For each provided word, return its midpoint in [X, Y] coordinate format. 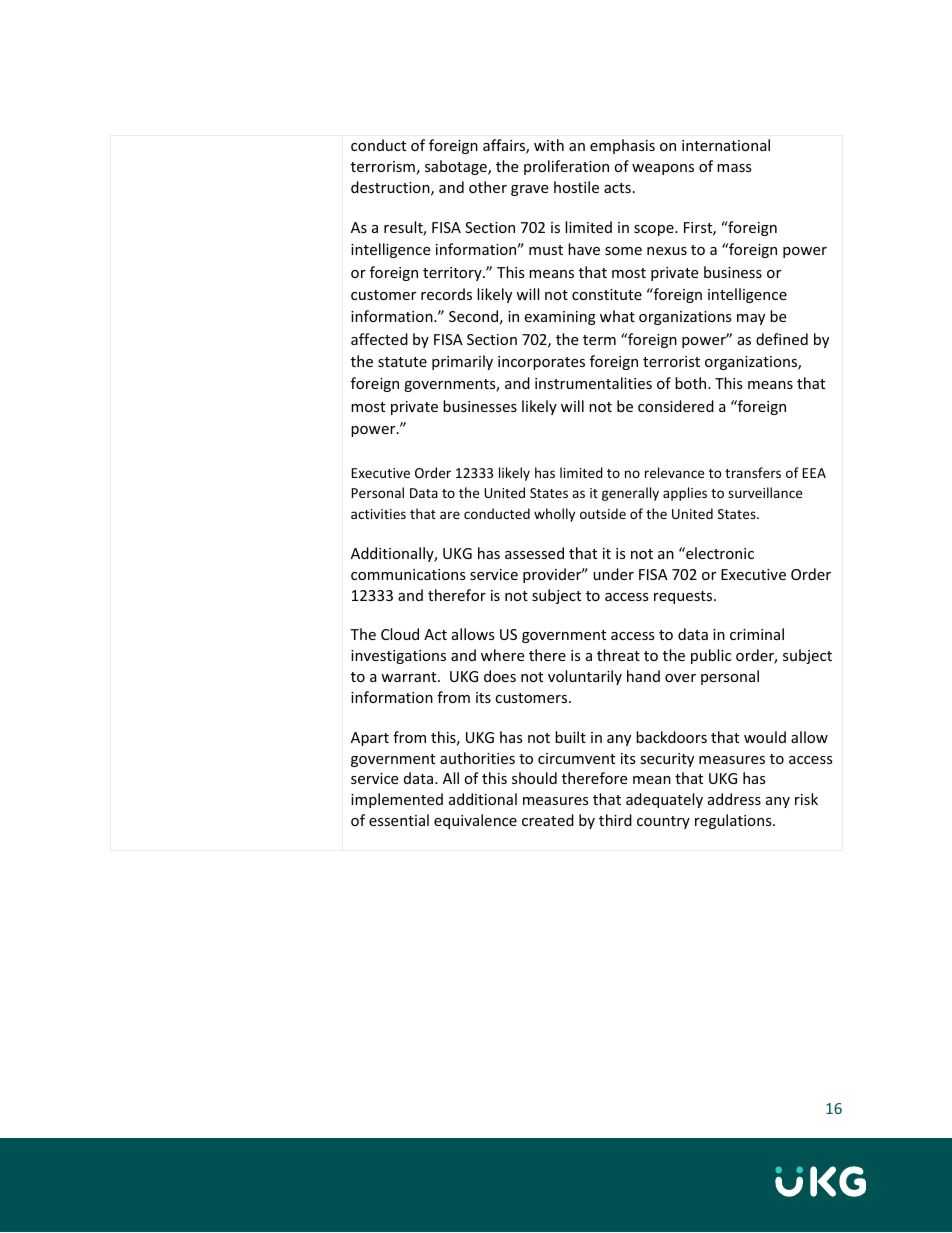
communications [408, 574]
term [599, 340]
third [615, 820]
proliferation [566, 167]
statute [402, 362]
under [613, 574]
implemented [397, 800]
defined [782, 339]
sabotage [457, 167]
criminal [757, 634]
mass [734, 168]
